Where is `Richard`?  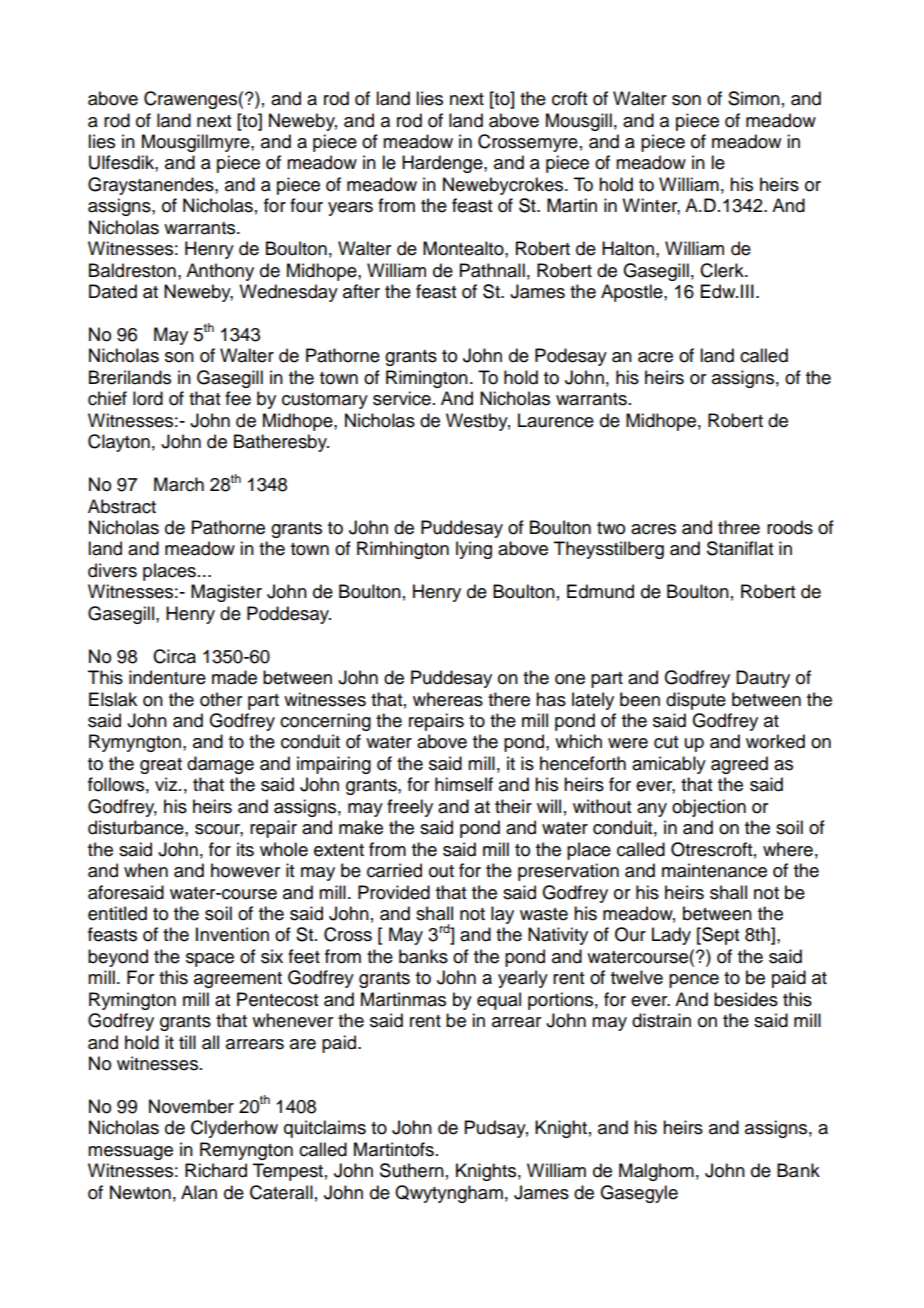
Richard is located at coordinates (216, 1170).
